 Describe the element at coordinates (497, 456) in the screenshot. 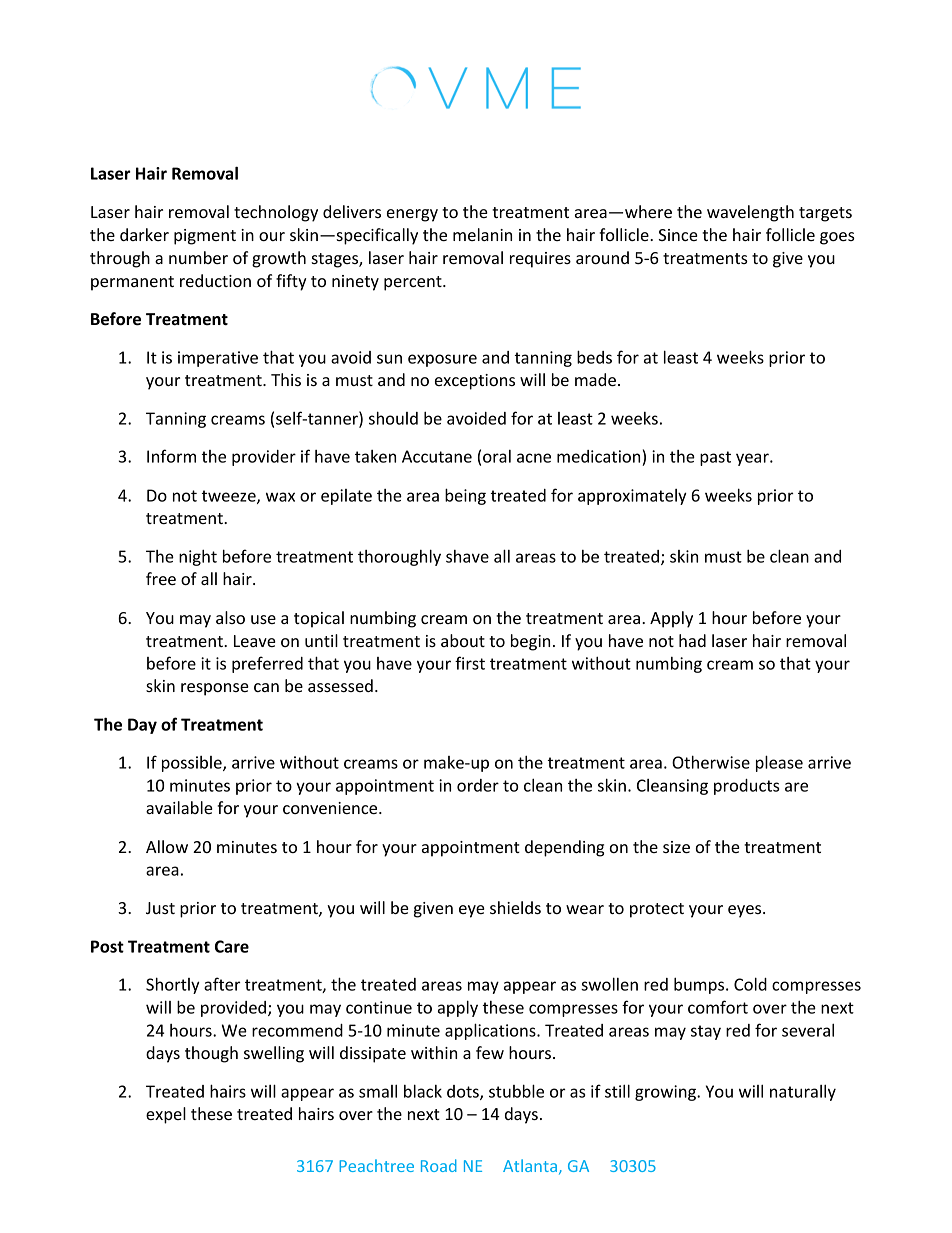

I see `oral` at that location.
